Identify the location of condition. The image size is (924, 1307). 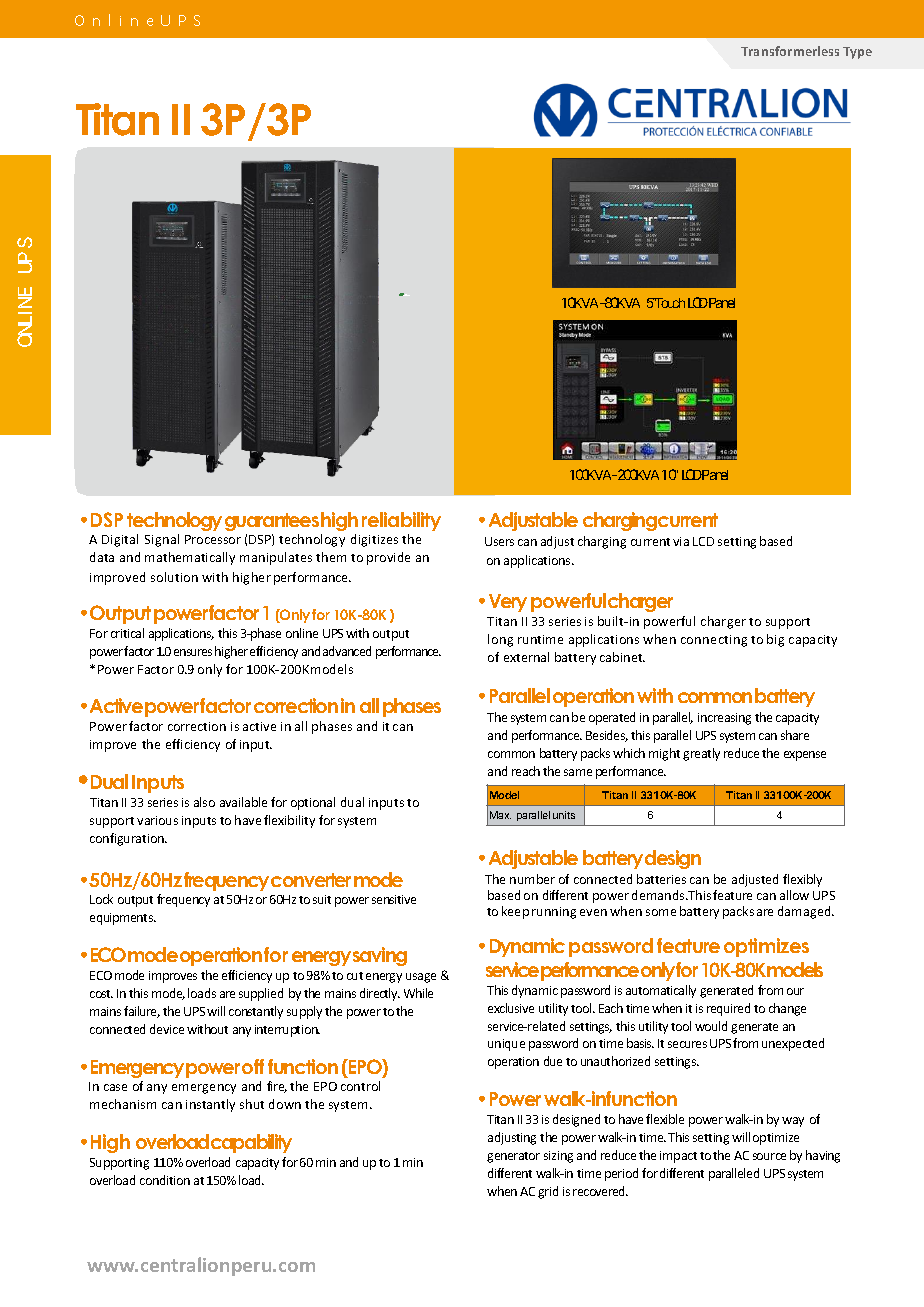
(165, 1180).
